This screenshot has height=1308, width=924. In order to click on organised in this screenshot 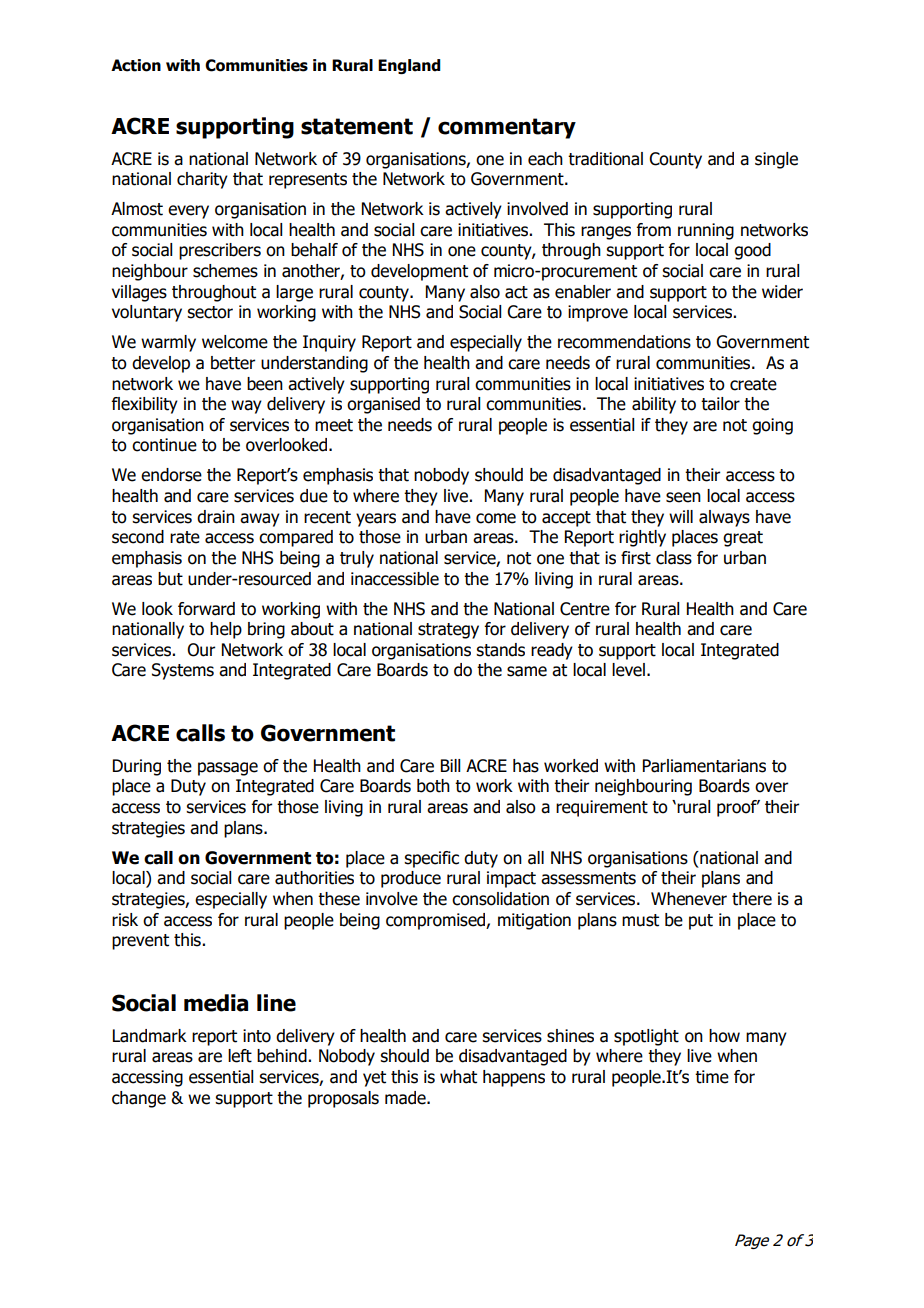, I will do `click(383, 405)`.
